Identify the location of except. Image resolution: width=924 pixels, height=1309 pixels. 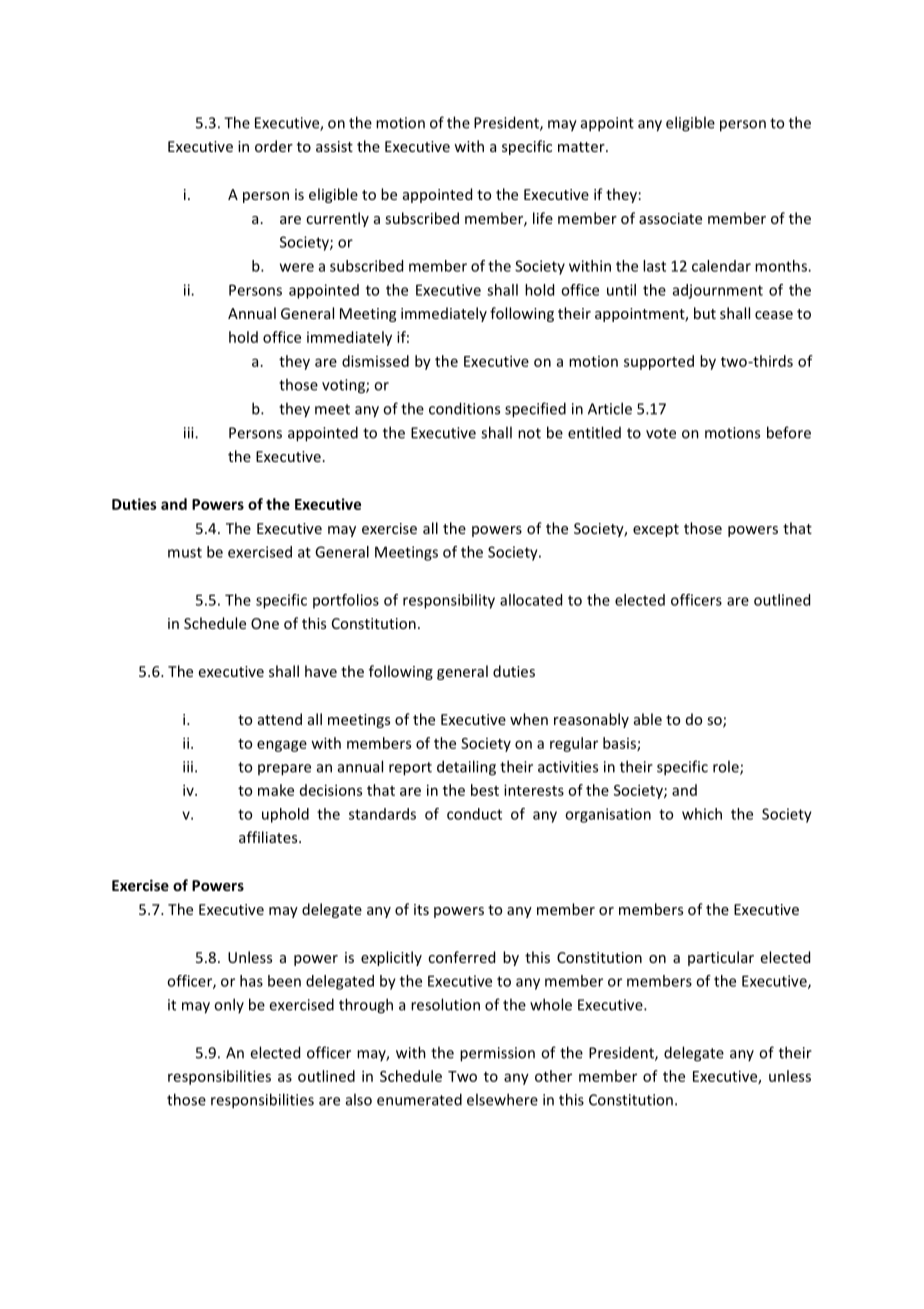
(656, 530).
